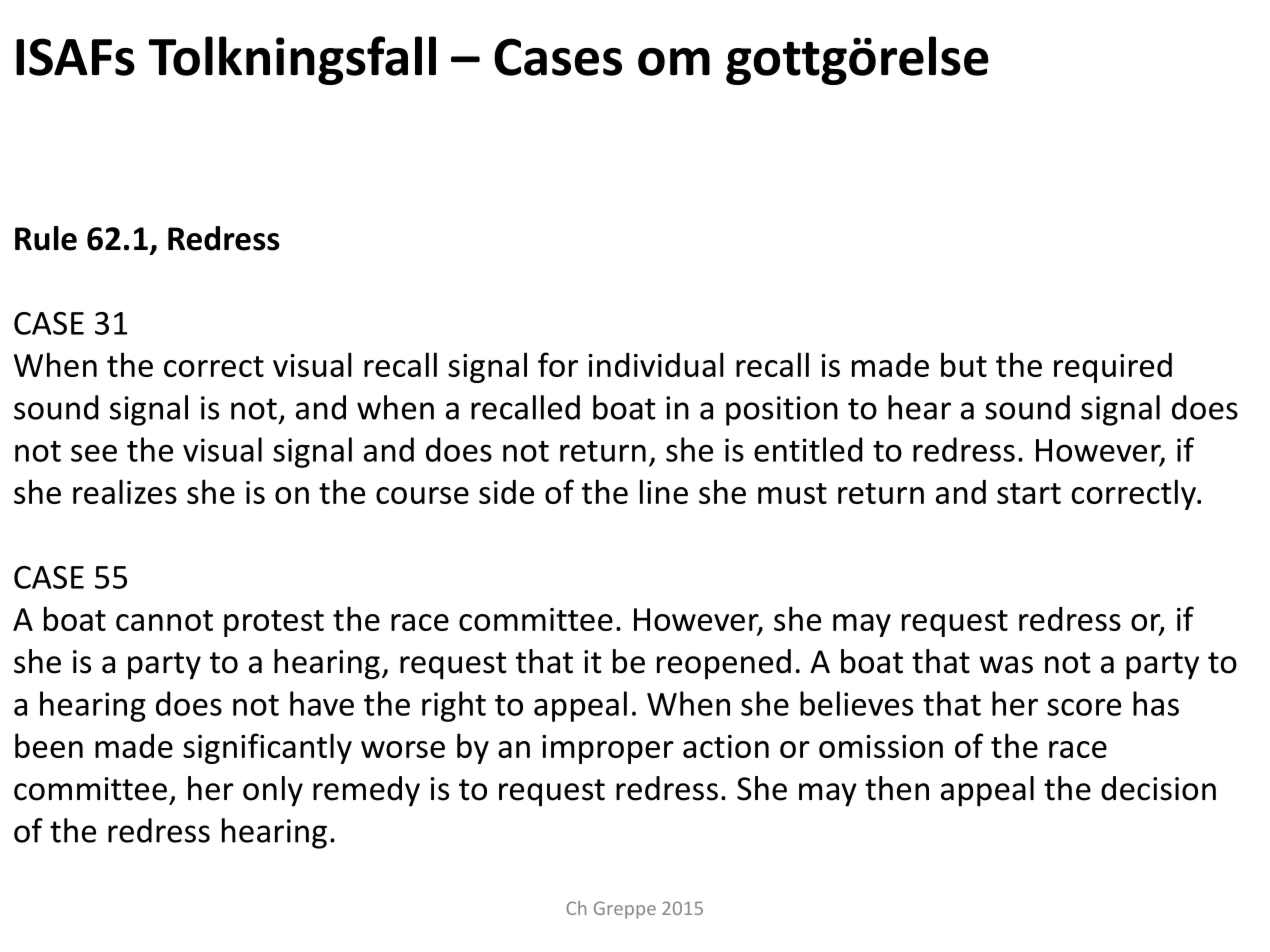 The width and height of the document is (1270, 952). What do you see at coordinates (558, 364) in the document?
I see `for` at bounding box center [558, 364].
